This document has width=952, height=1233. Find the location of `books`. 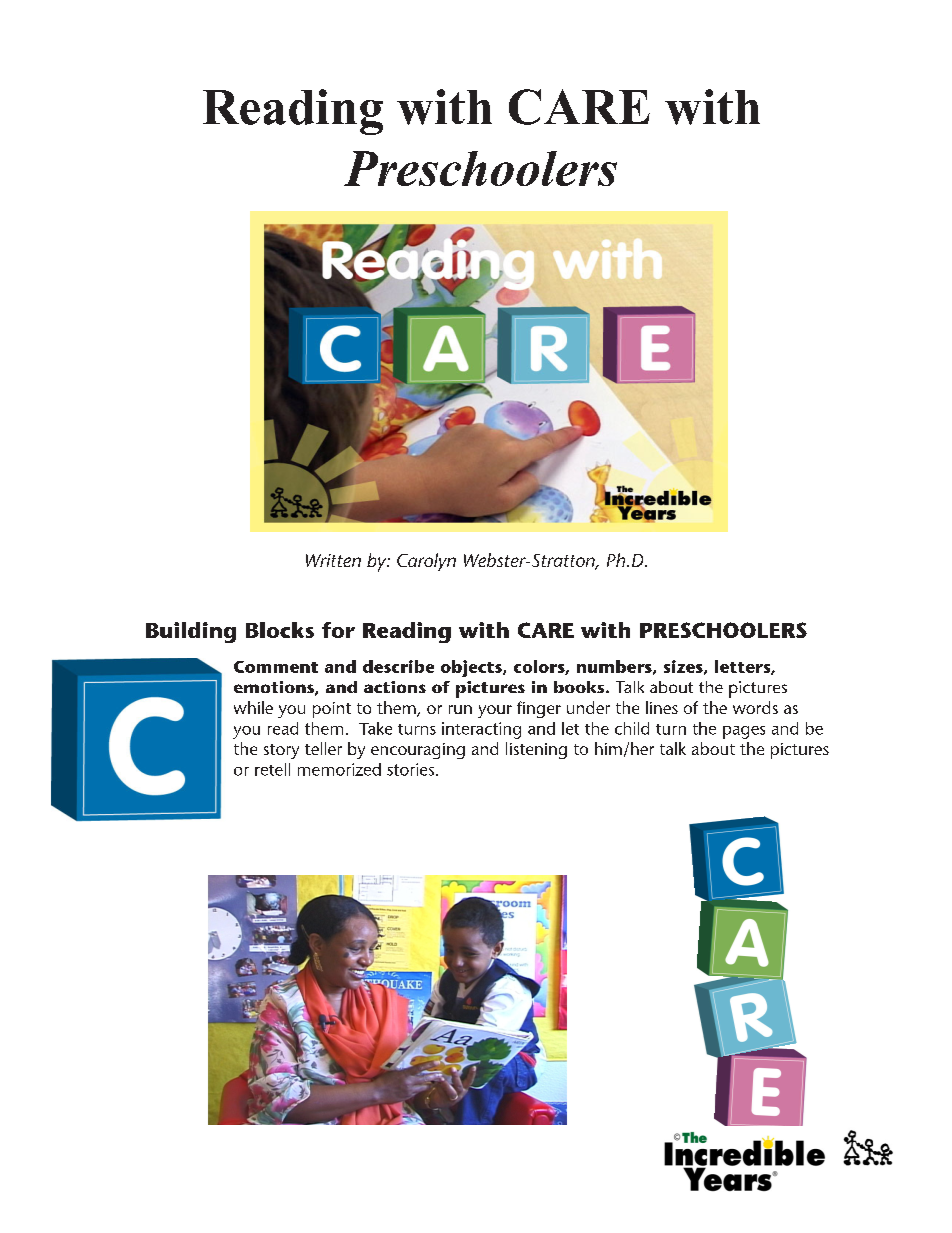

books is located at coordinates (580, 687).
